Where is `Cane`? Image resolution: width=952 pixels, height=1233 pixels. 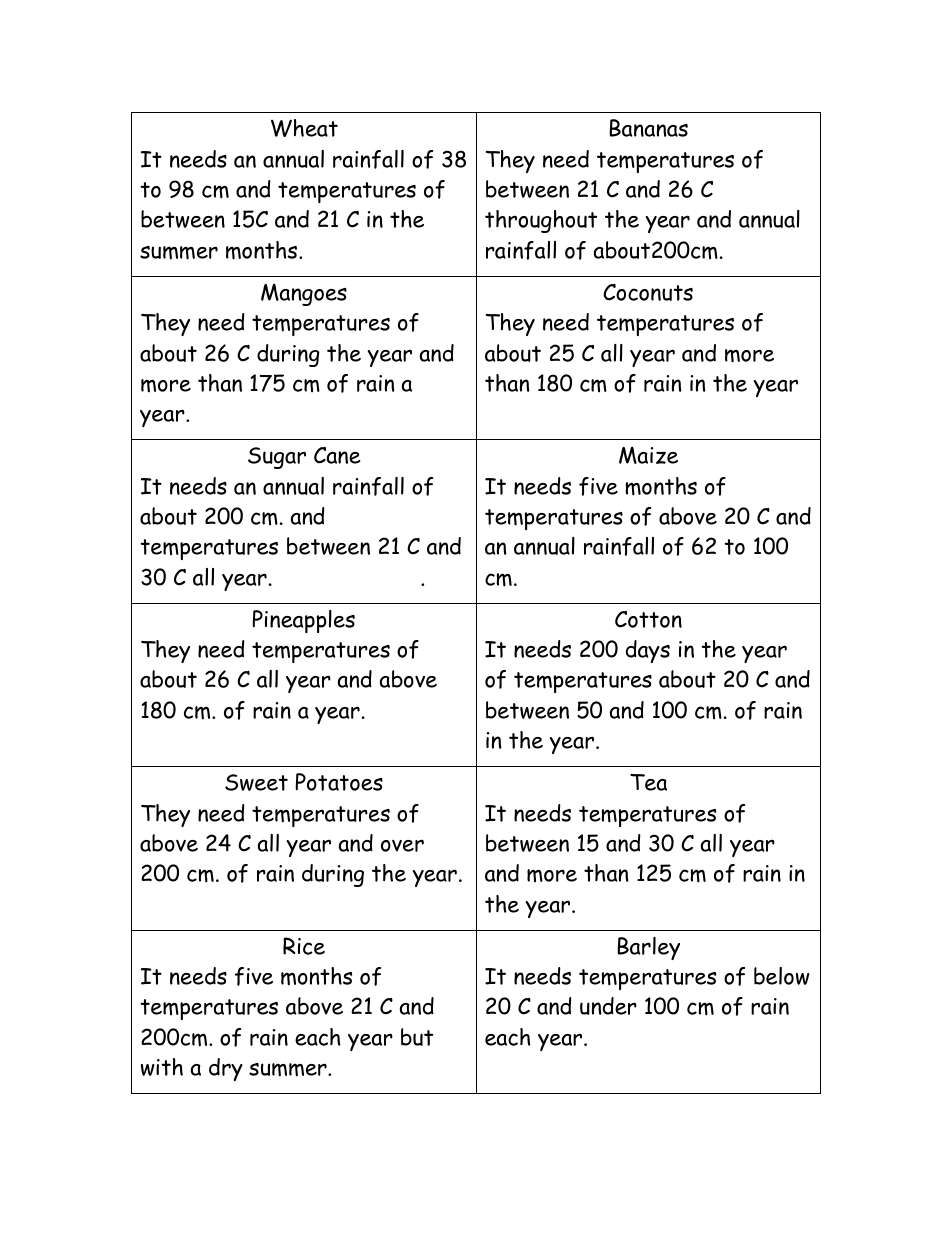
Cane is located at coordinates (337, 455).
